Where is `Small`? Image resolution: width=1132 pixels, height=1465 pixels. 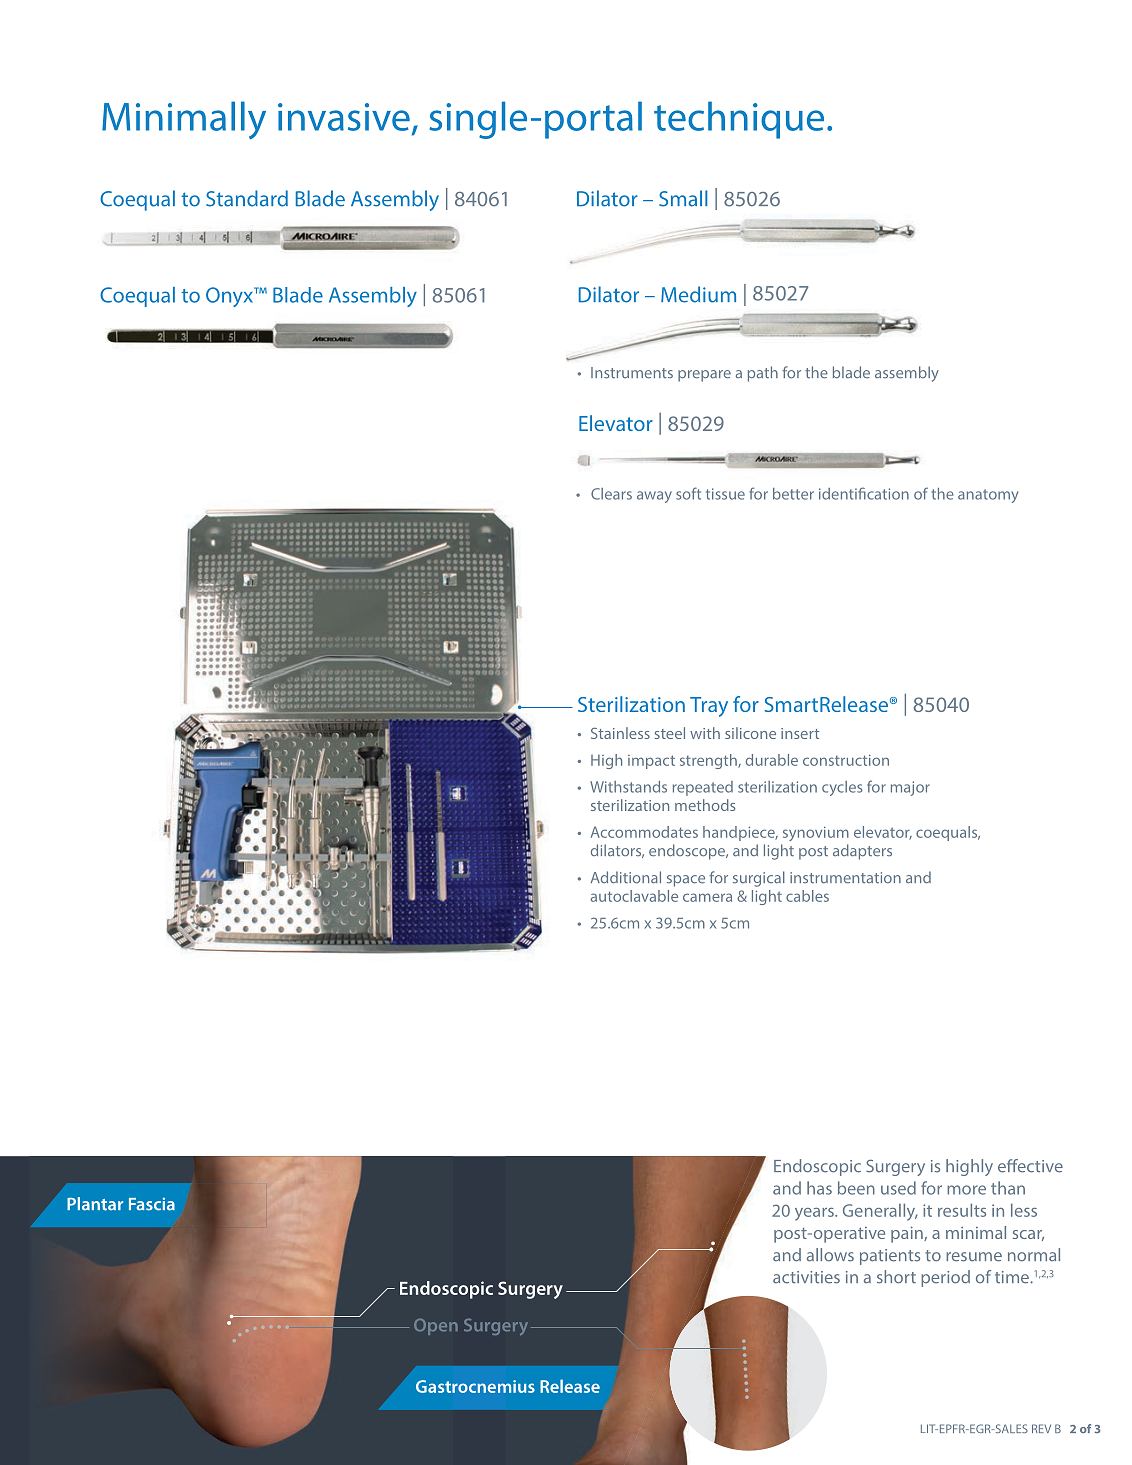
Small is located at coordinates (683, 198).
